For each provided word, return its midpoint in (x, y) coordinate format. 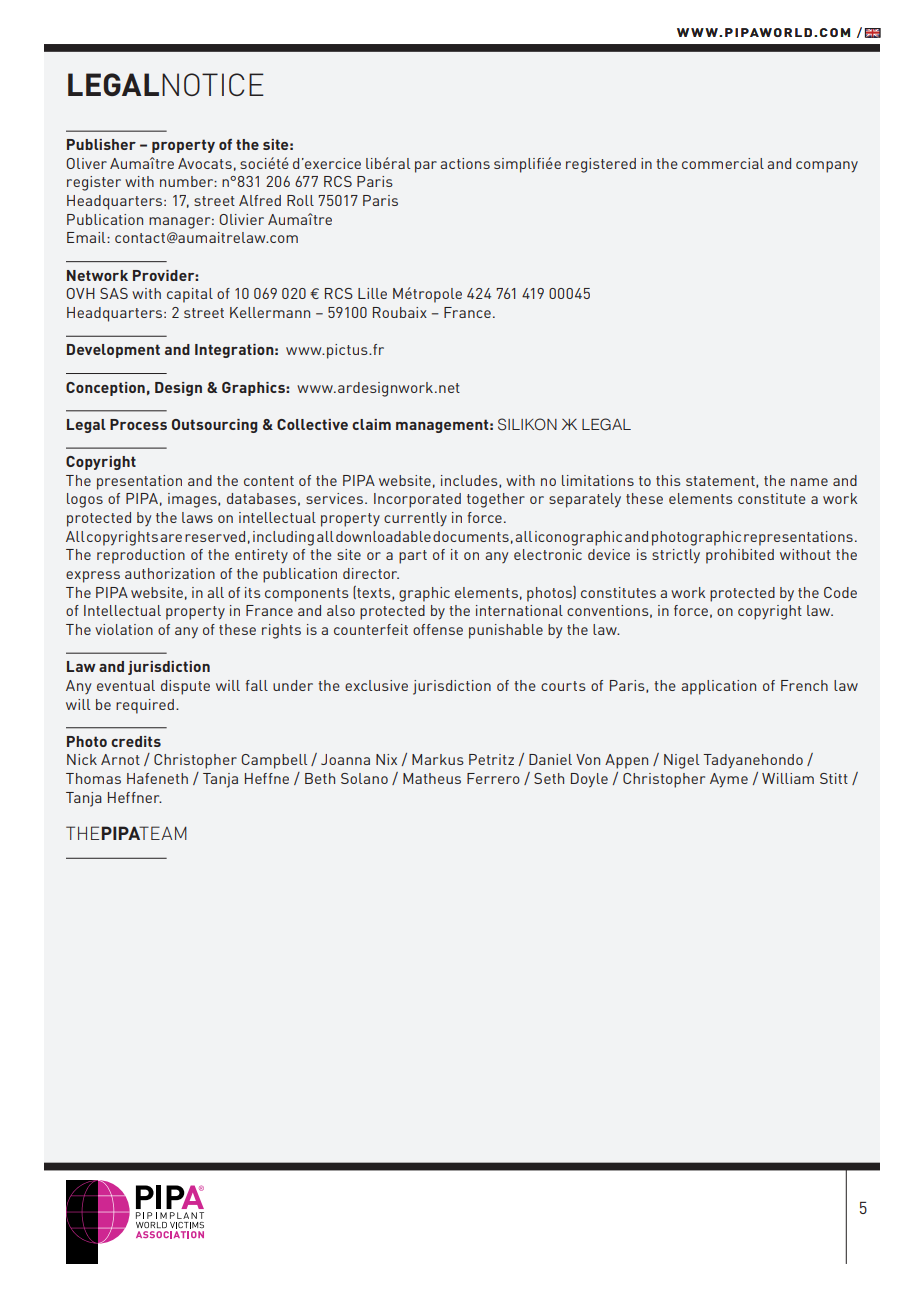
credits (136, 741)
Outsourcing (215, 426)
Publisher (101, 144)
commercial (723, 163)
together (496, 500)
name (809, 482)
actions (465, 163)
